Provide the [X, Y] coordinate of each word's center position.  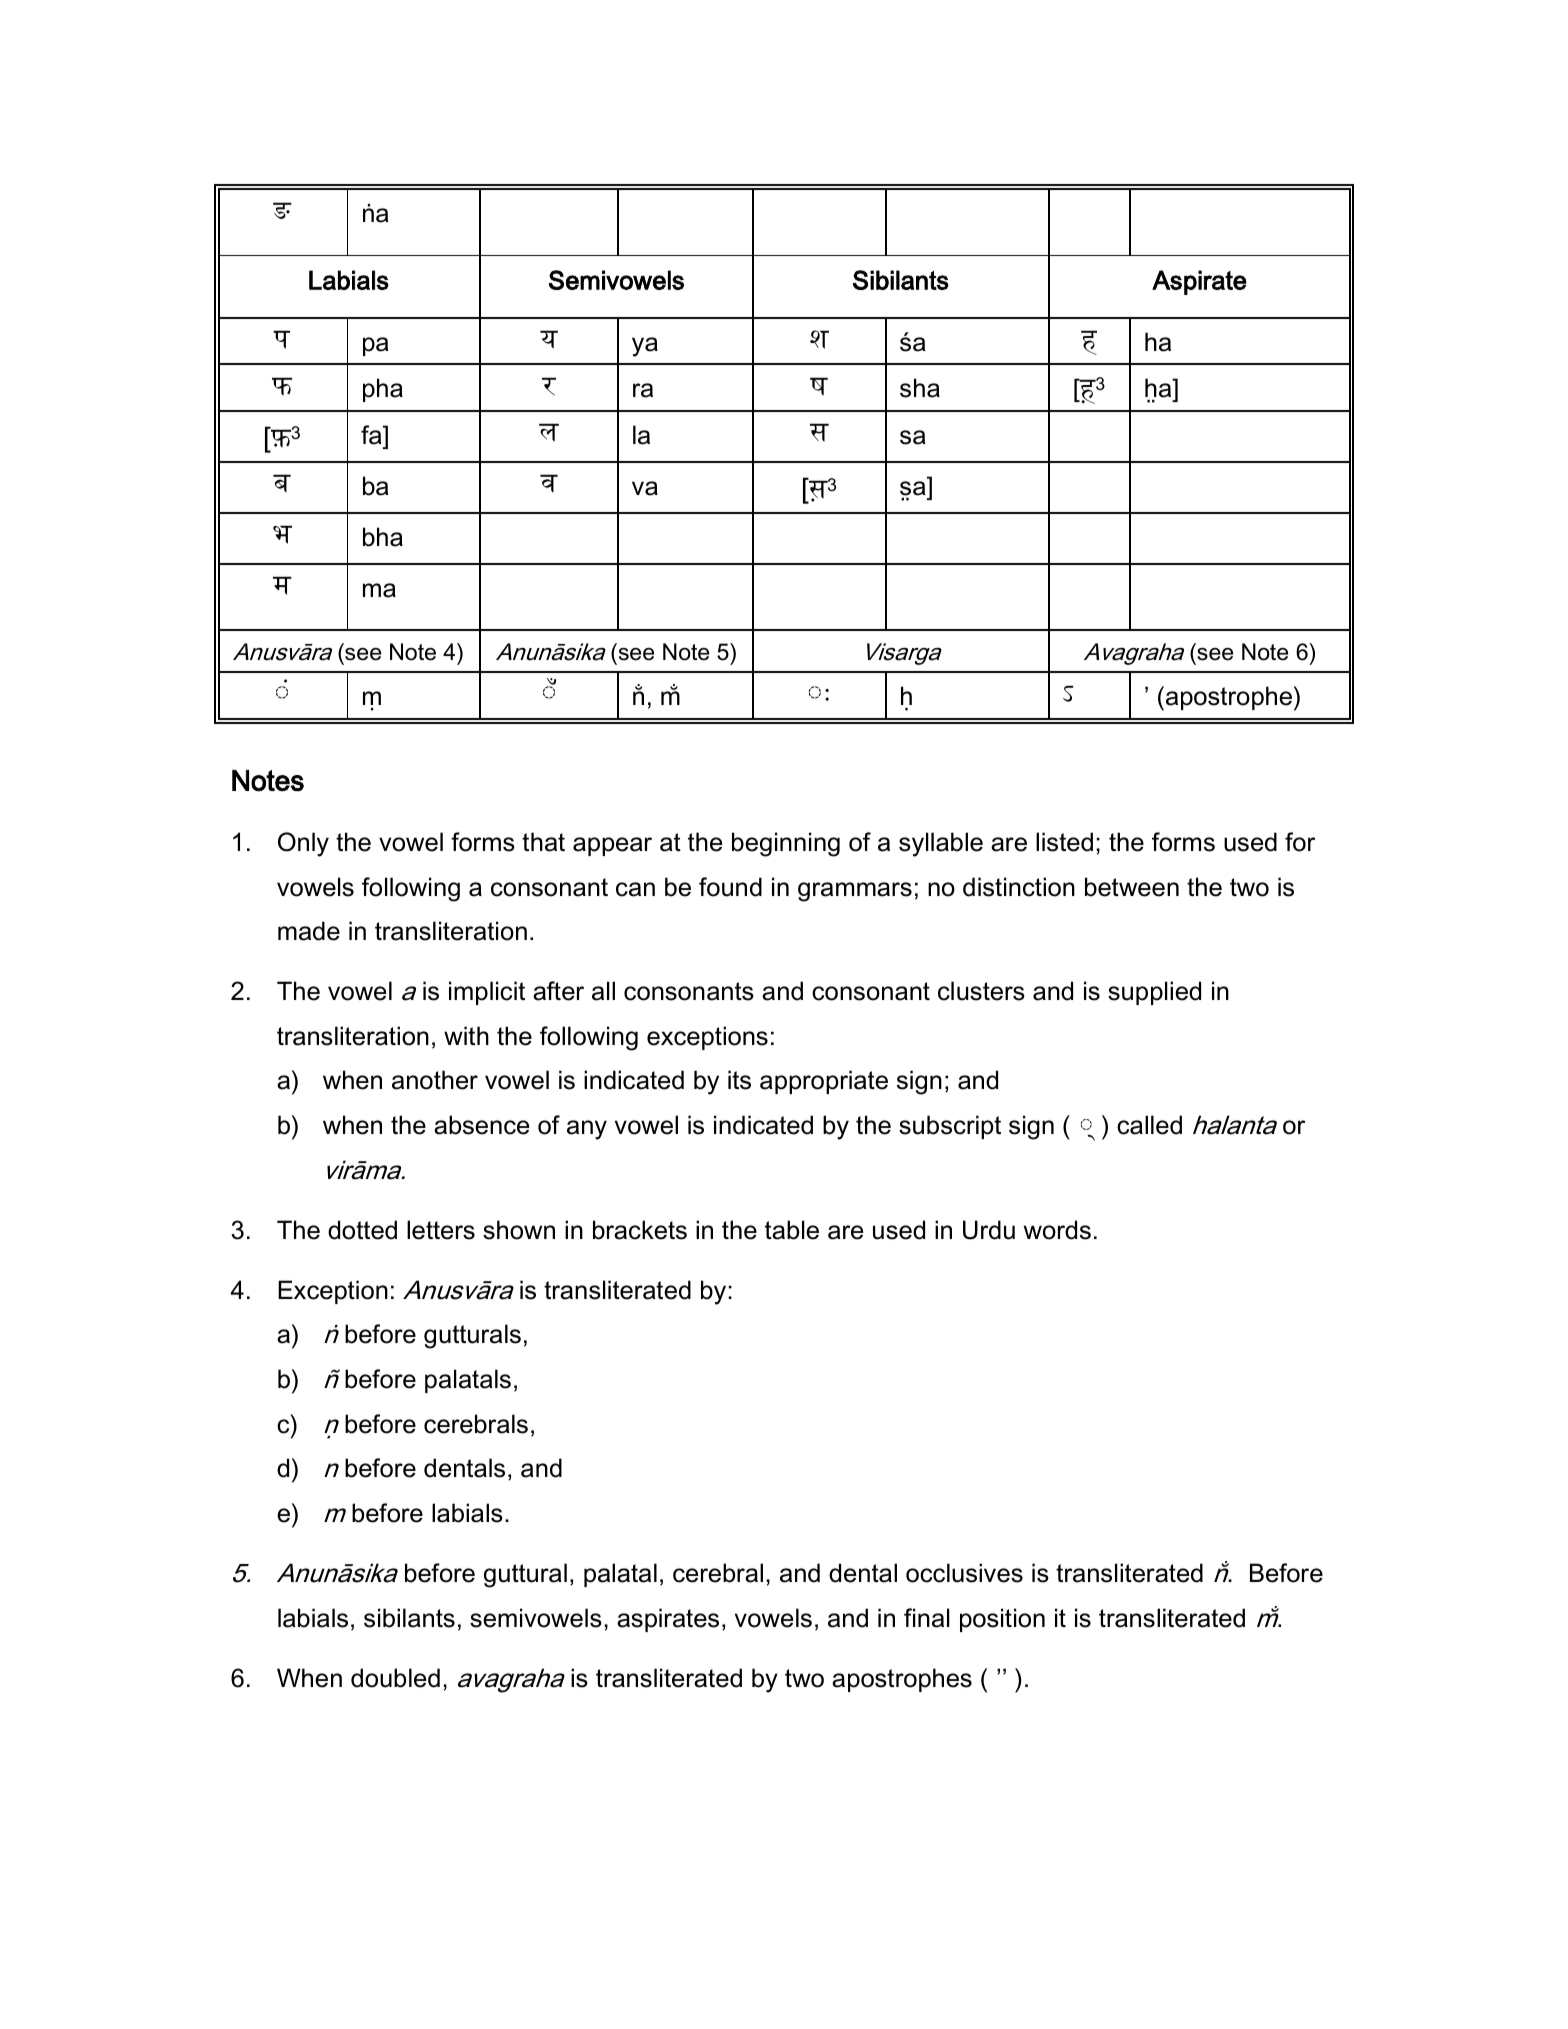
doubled [395, 1678]
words [1057, 1230]
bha [383, 537]
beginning [786, 844]
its [739, 1080]
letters [441, 1230]
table [792, 1230]
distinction [1019, 887]
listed [1064, 842]
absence [481, 1125]
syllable [941, 844]
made [309, 931]
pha [383, 390]
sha [920, 388]
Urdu [989, 1230]
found [730, 887]
